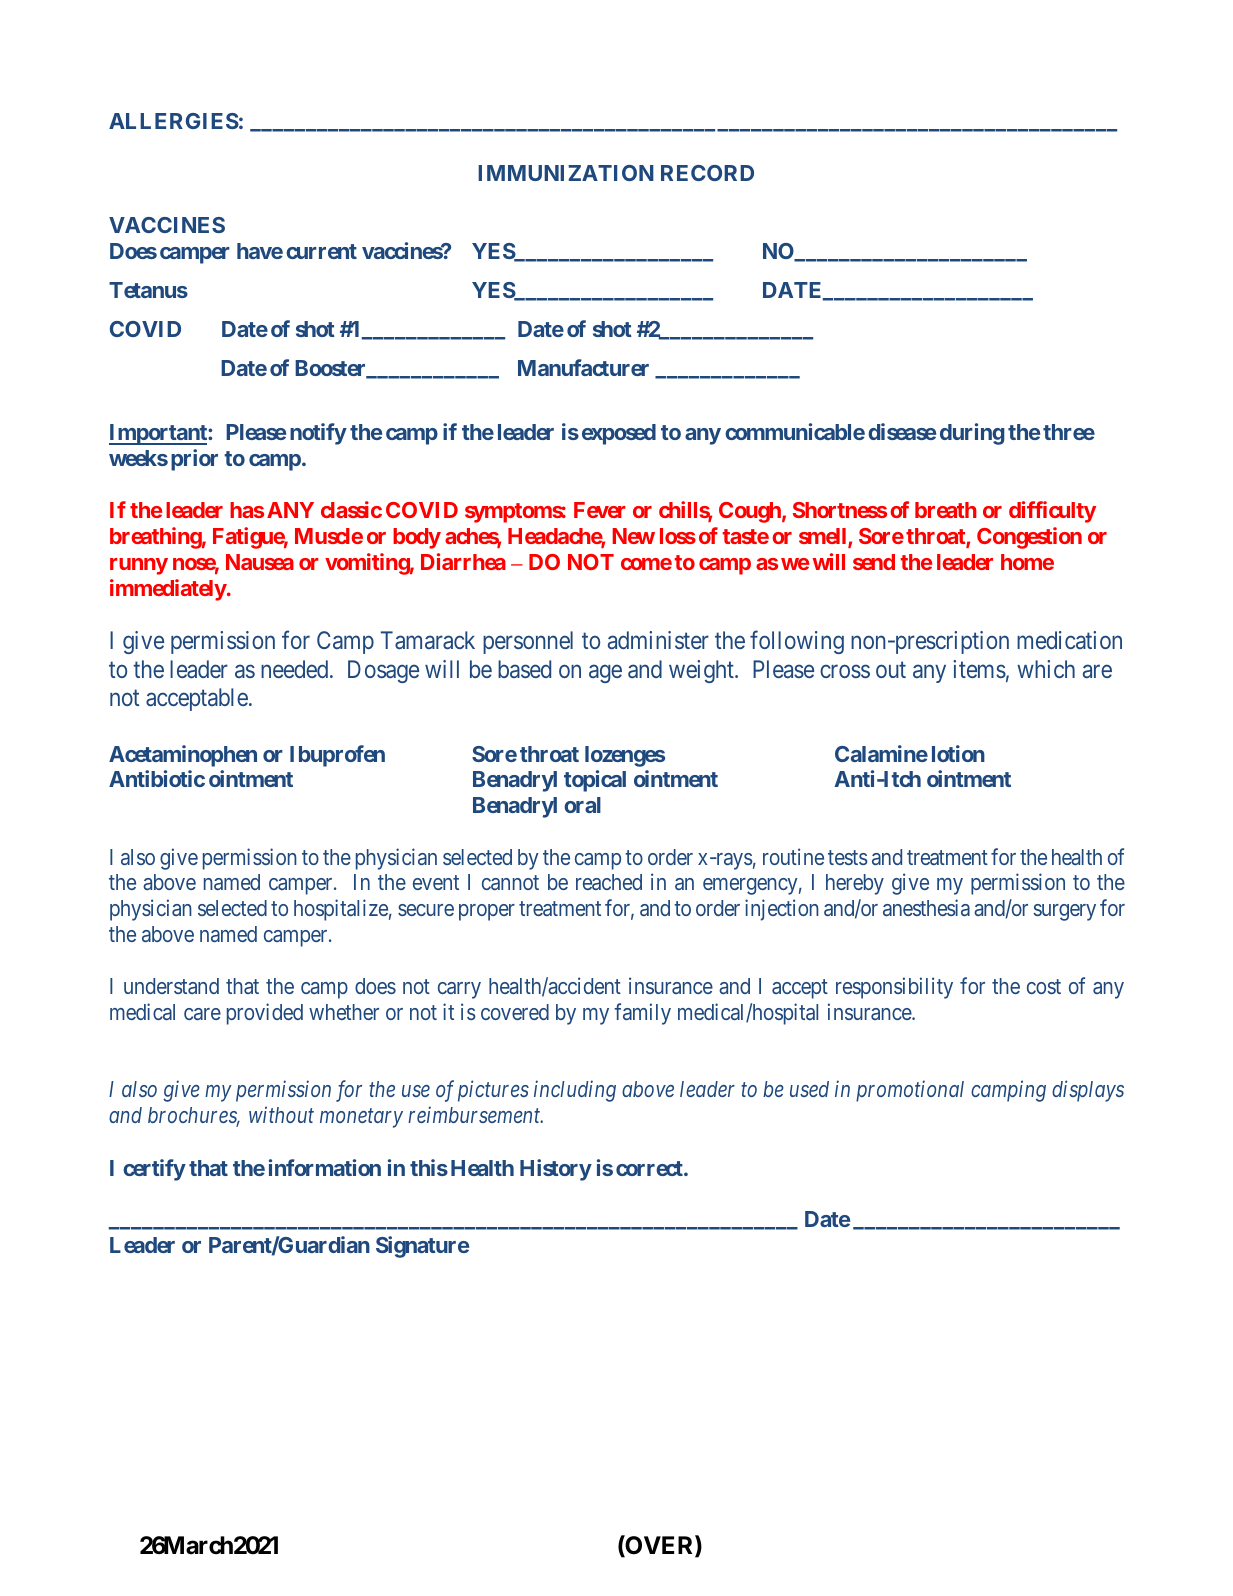  I want to click on items, so click(979, 669).
